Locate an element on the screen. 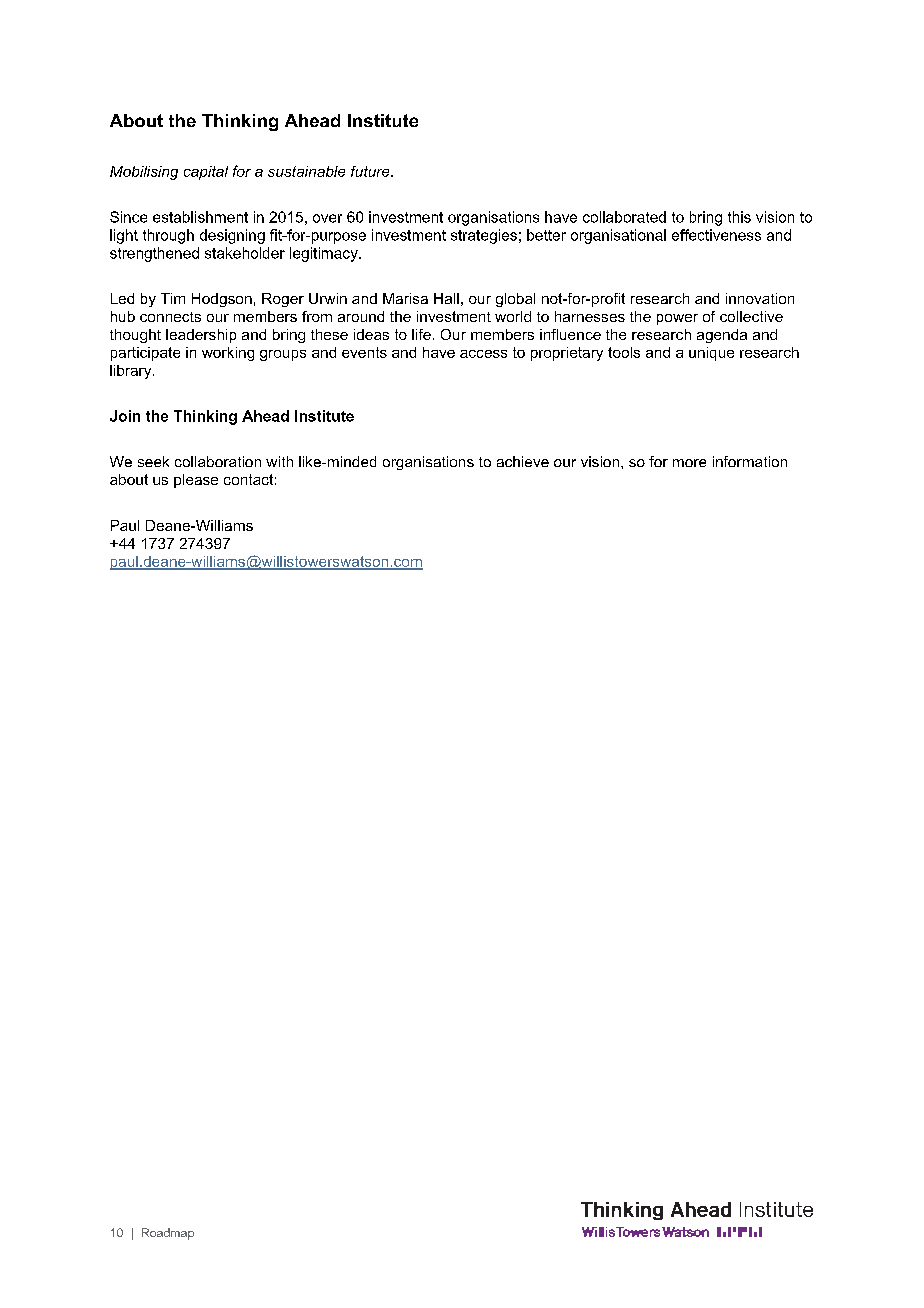  achieve is located at coordinates (523, 461).
